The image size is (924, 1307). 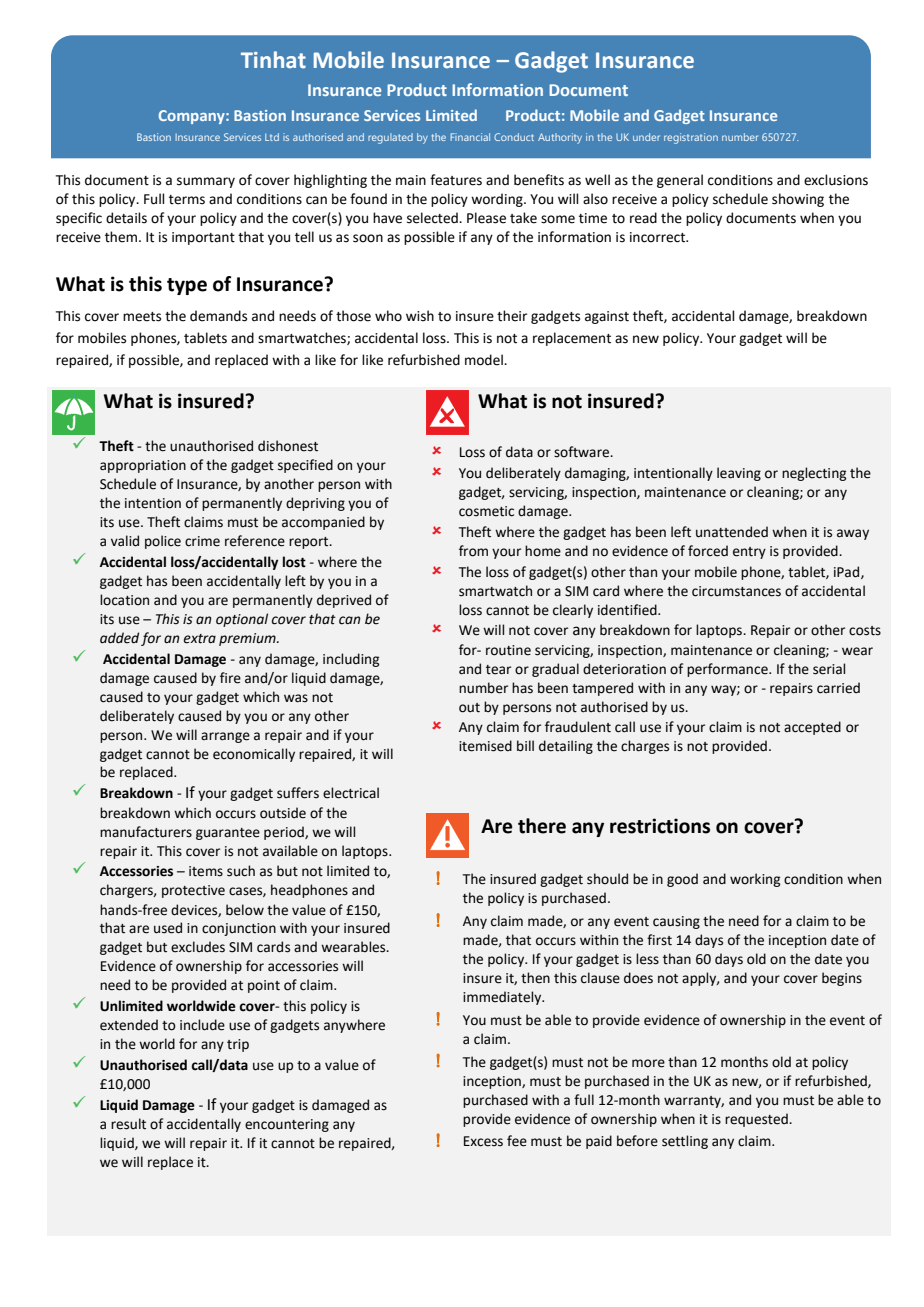 I want to click on extra, so click(x=199, y=639).
